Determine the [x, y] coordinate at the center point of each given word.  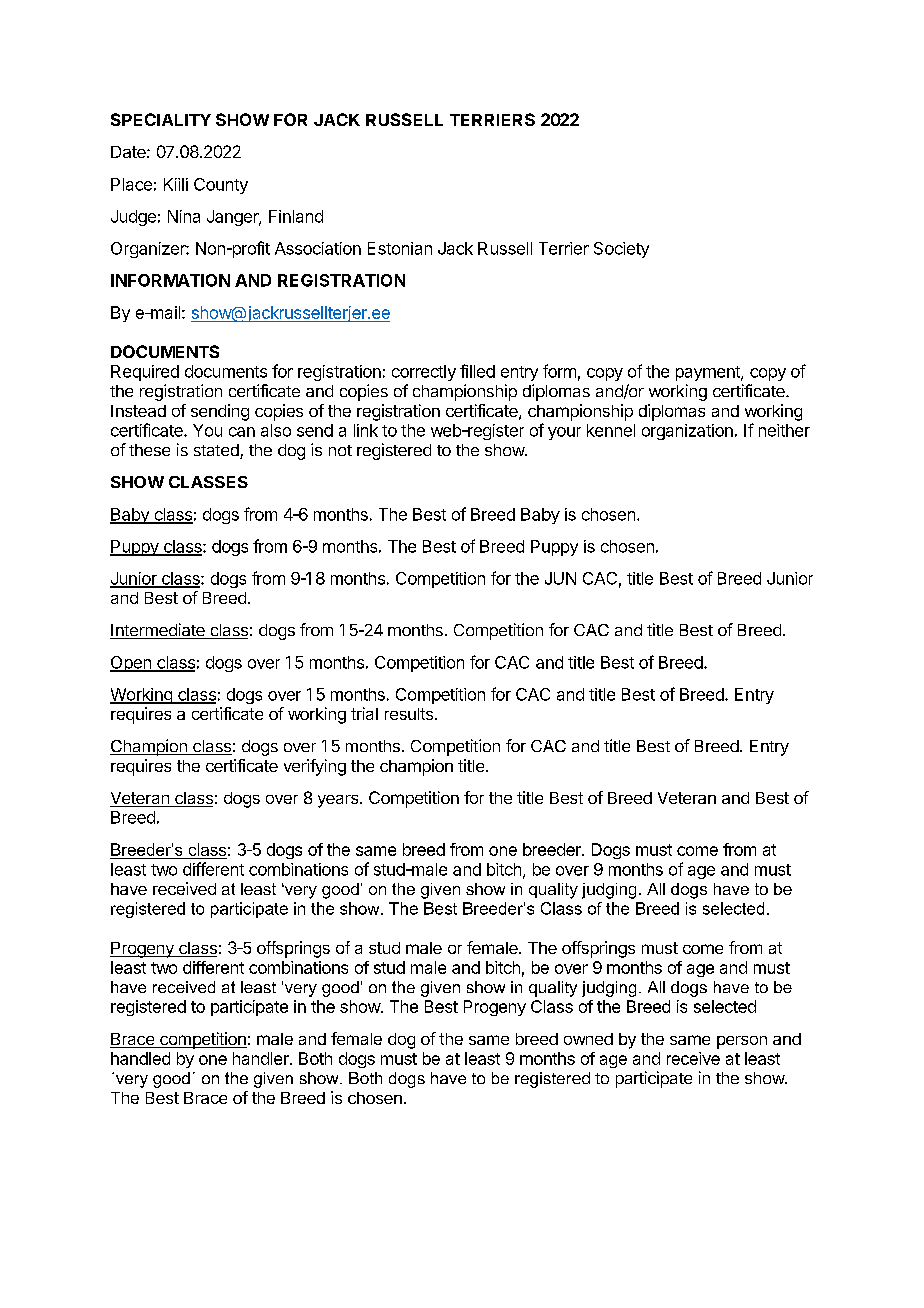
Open [131, 664]
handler [262, 1058]
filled [477, 371]
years [339, 801]
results [409, 714]
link [366, 430]
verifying [315, 767]
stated [217, 451]
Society [621, 250]
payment [709, 373]
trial [364, 713]
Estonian [400, 248]
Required [145, 373]
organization [687, 432]
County [221, 186]
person [742, 1042]
